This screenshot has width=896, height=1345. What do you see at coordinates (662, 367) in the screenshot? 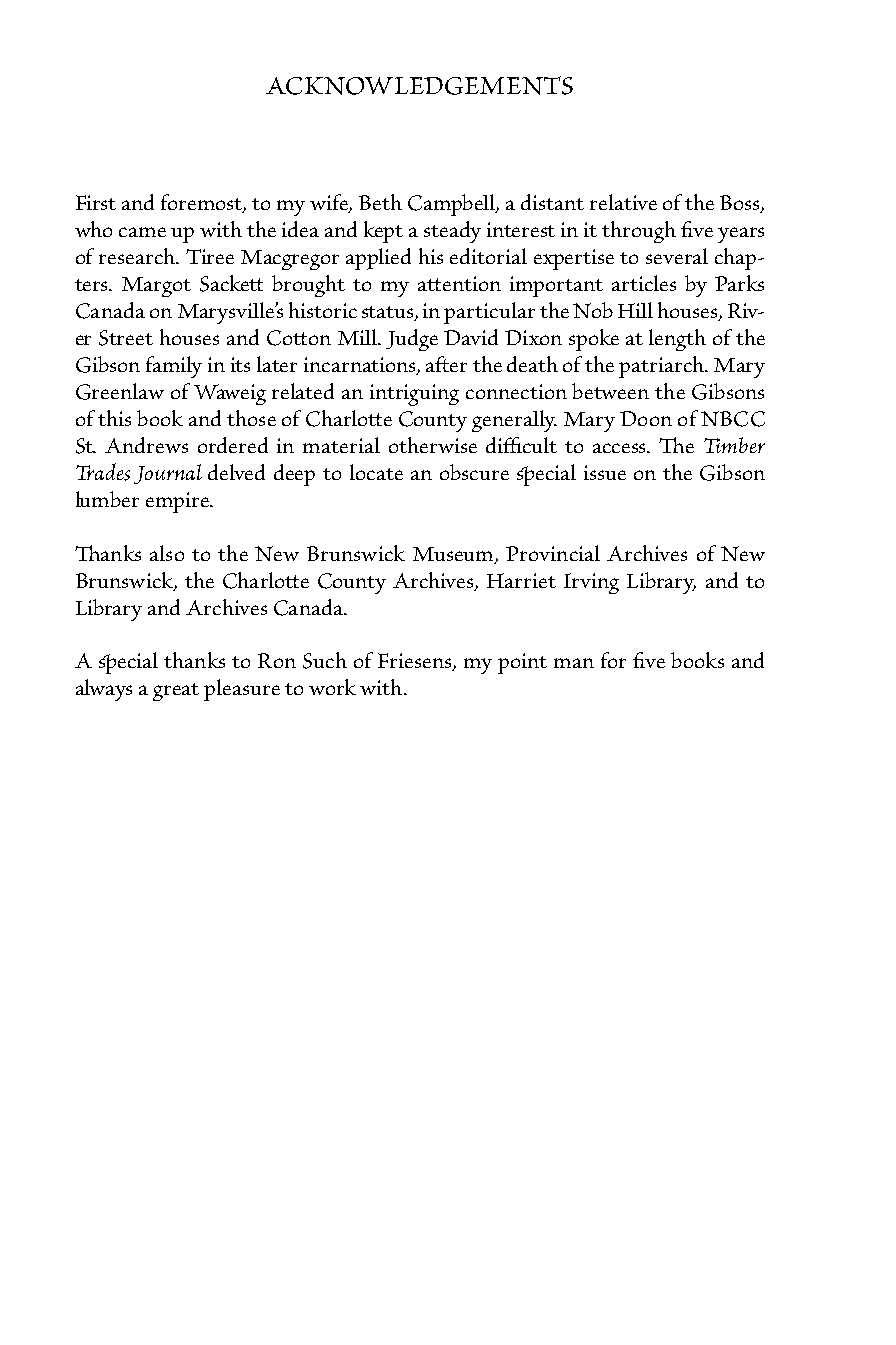
I see `patriarch` at bounding box center [662, 367].
